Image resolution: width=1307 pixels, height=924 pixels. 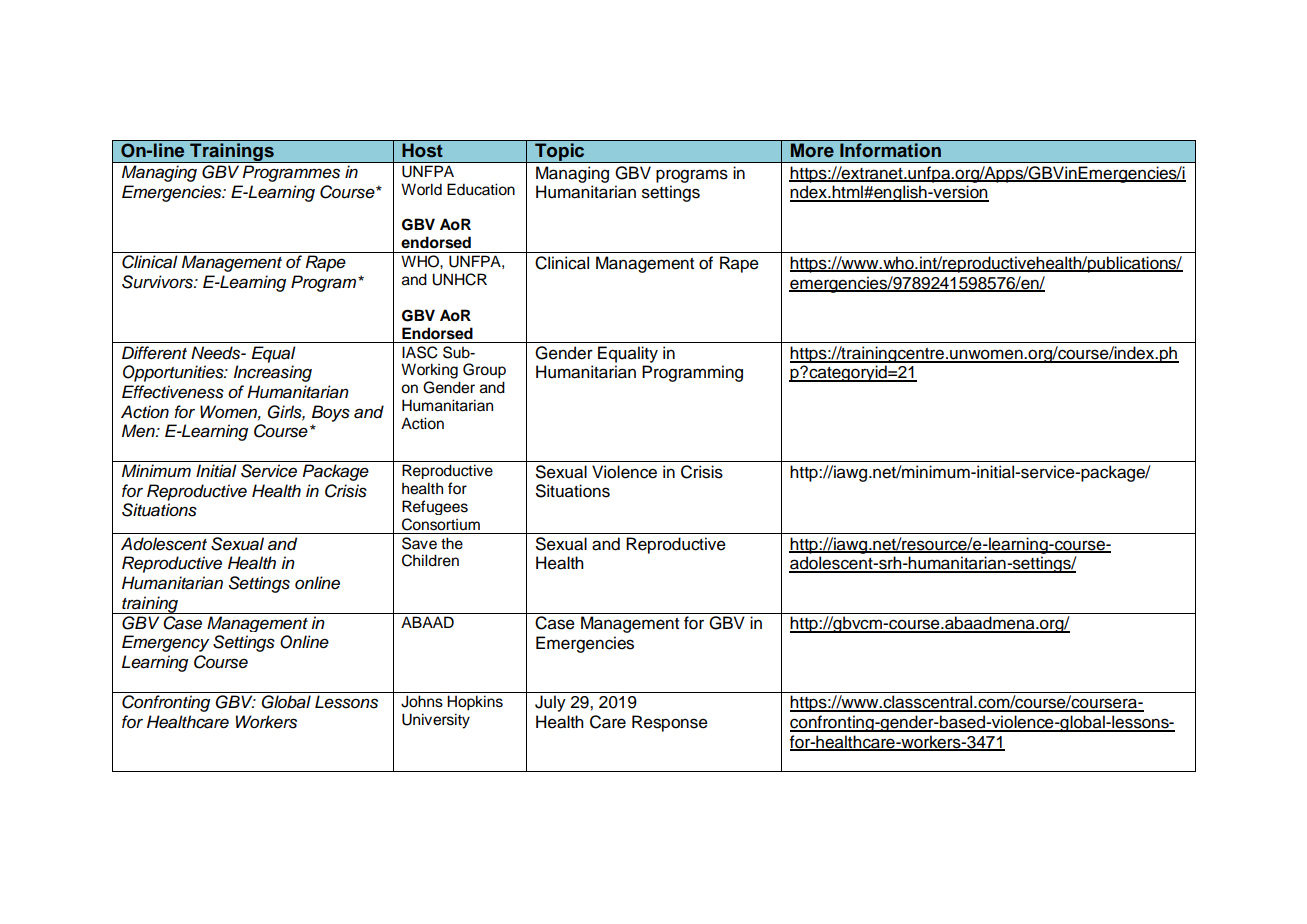 I want to click on Emergency, so click(x=165, y=643).
